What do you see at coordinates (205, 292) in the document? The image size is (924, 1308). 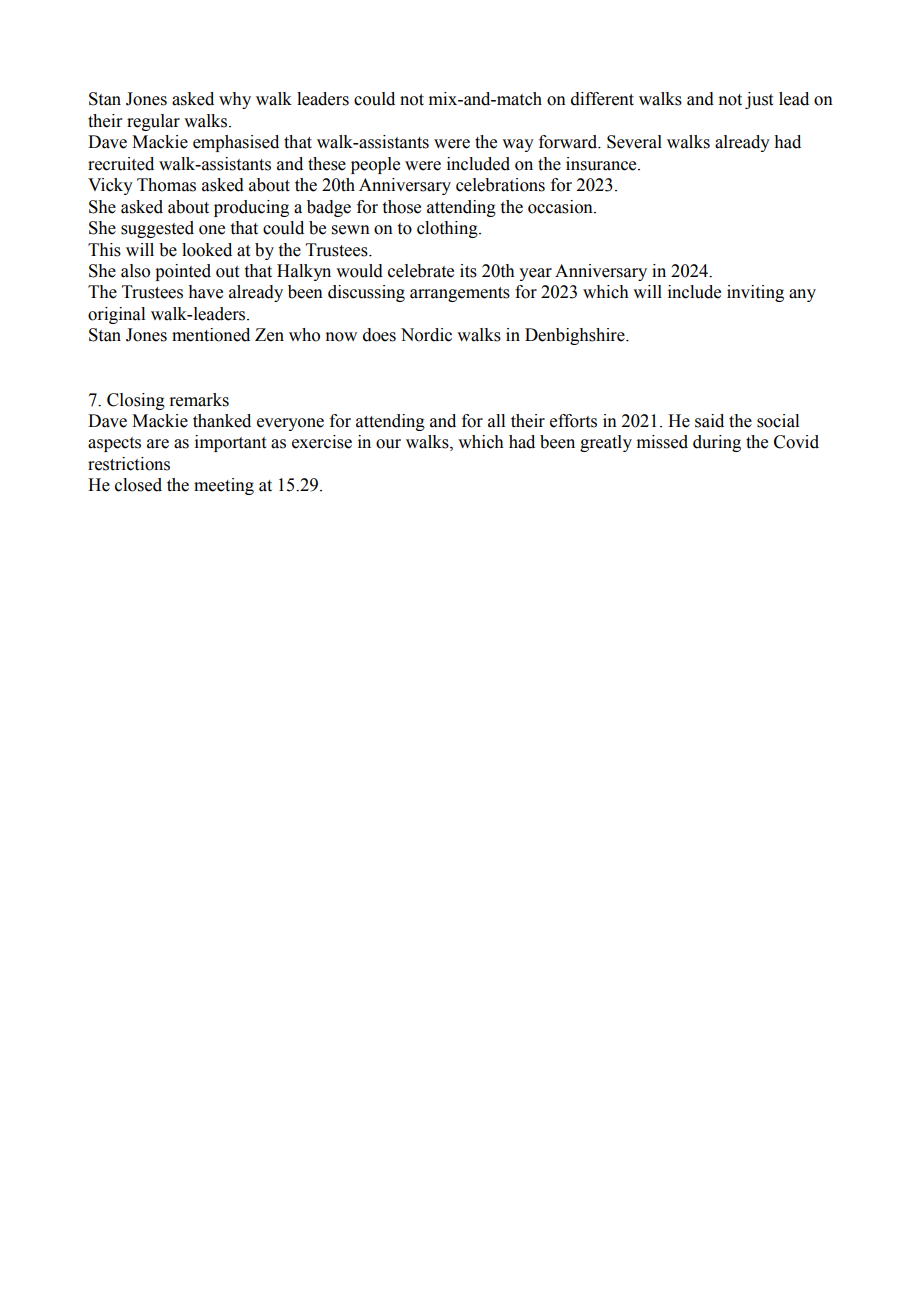 I see `have` at bounding box center [205, 292].
